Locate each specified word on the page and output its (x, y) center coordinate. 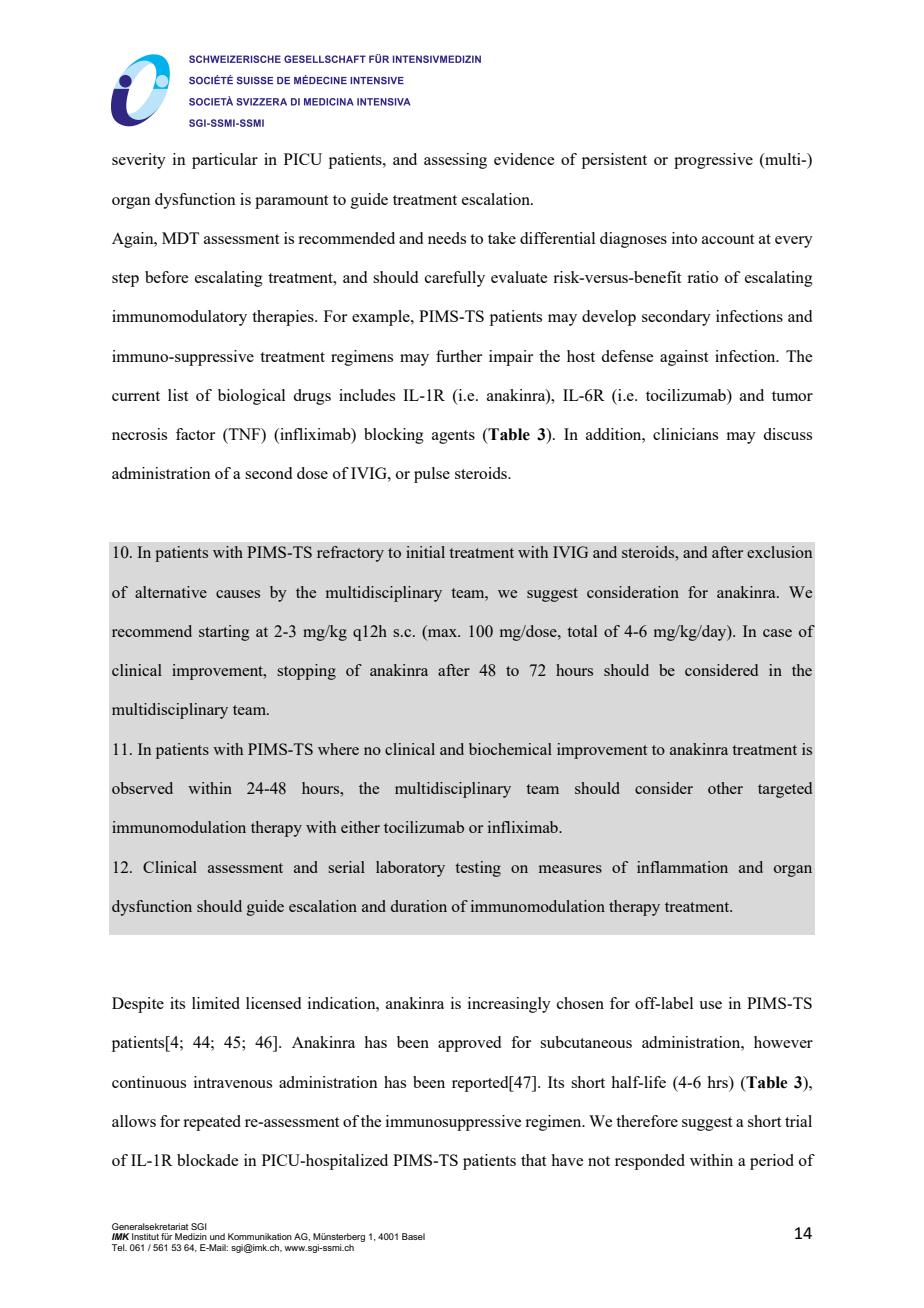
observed (142, 788)
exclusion (779, 552)
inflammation (682, 867)
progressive (713, 161)
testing (478, 869)
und (217, 1236)
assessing (455, 161)
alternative (171, 592)
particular (225, 161)
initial (425, 552)
